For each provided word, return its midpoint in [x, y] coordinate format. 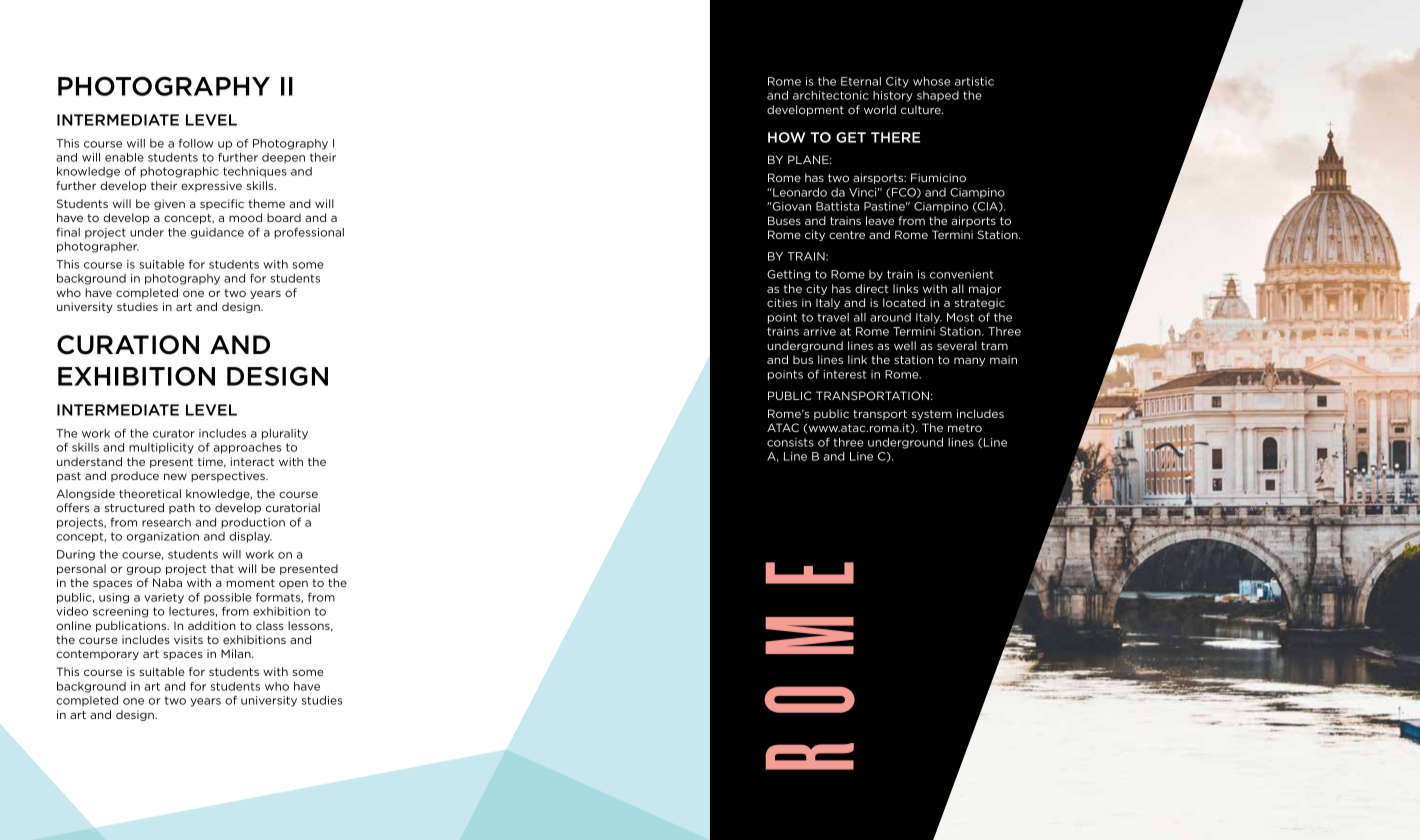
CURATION [128, 345]
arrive [819, 331]
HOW [786, 137]
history [893, 96]
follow [196, 143]
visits [188, 639]
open [293, 584]
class [270, 625]
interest [845, 374]
